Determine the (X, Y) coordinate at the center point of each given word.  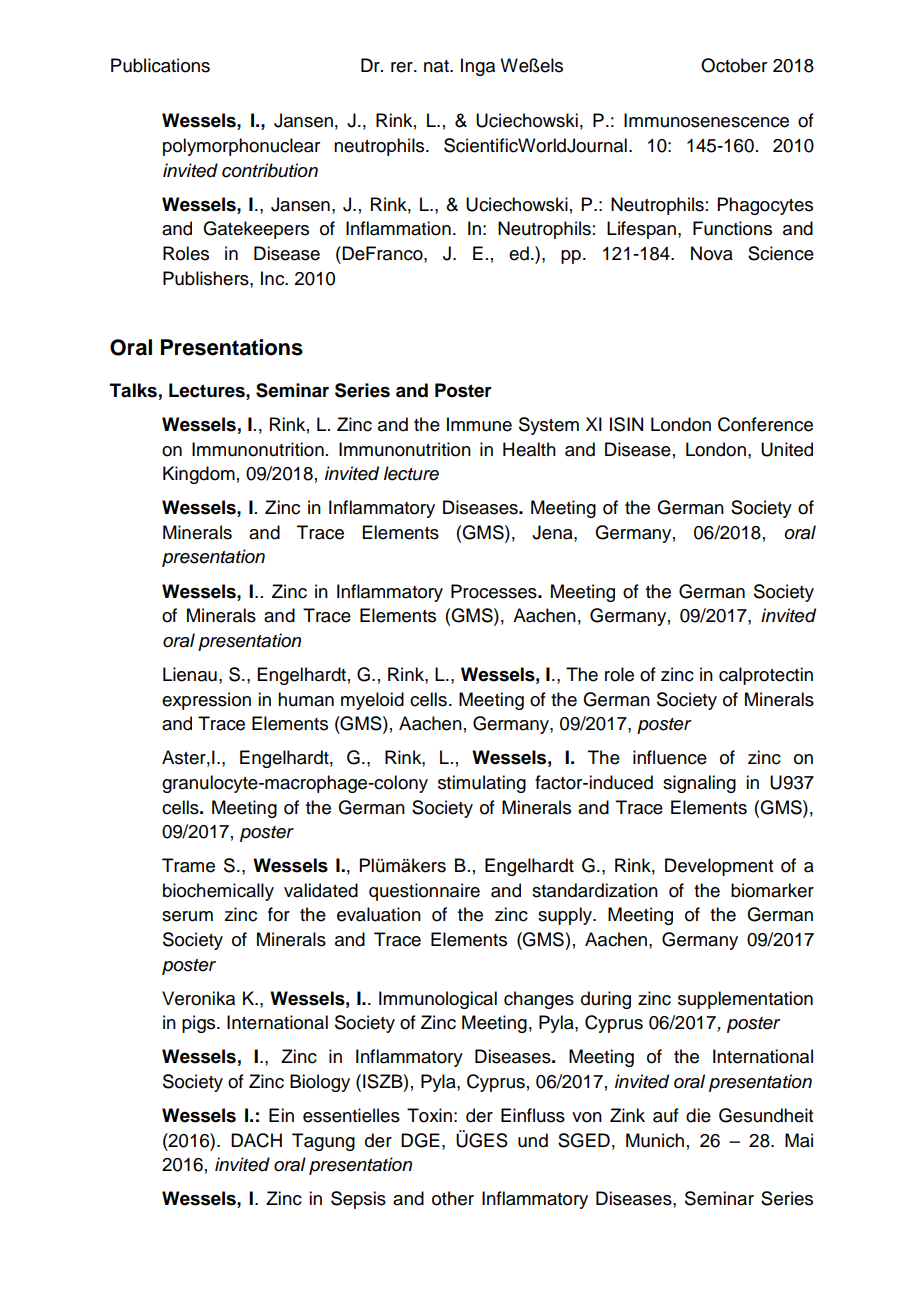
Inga (478, 67)
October (734, 65)
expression (206, 701)
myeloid (372, 701)
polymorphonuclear (241, 147)
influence (670, 757)
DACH (256, 1140)
